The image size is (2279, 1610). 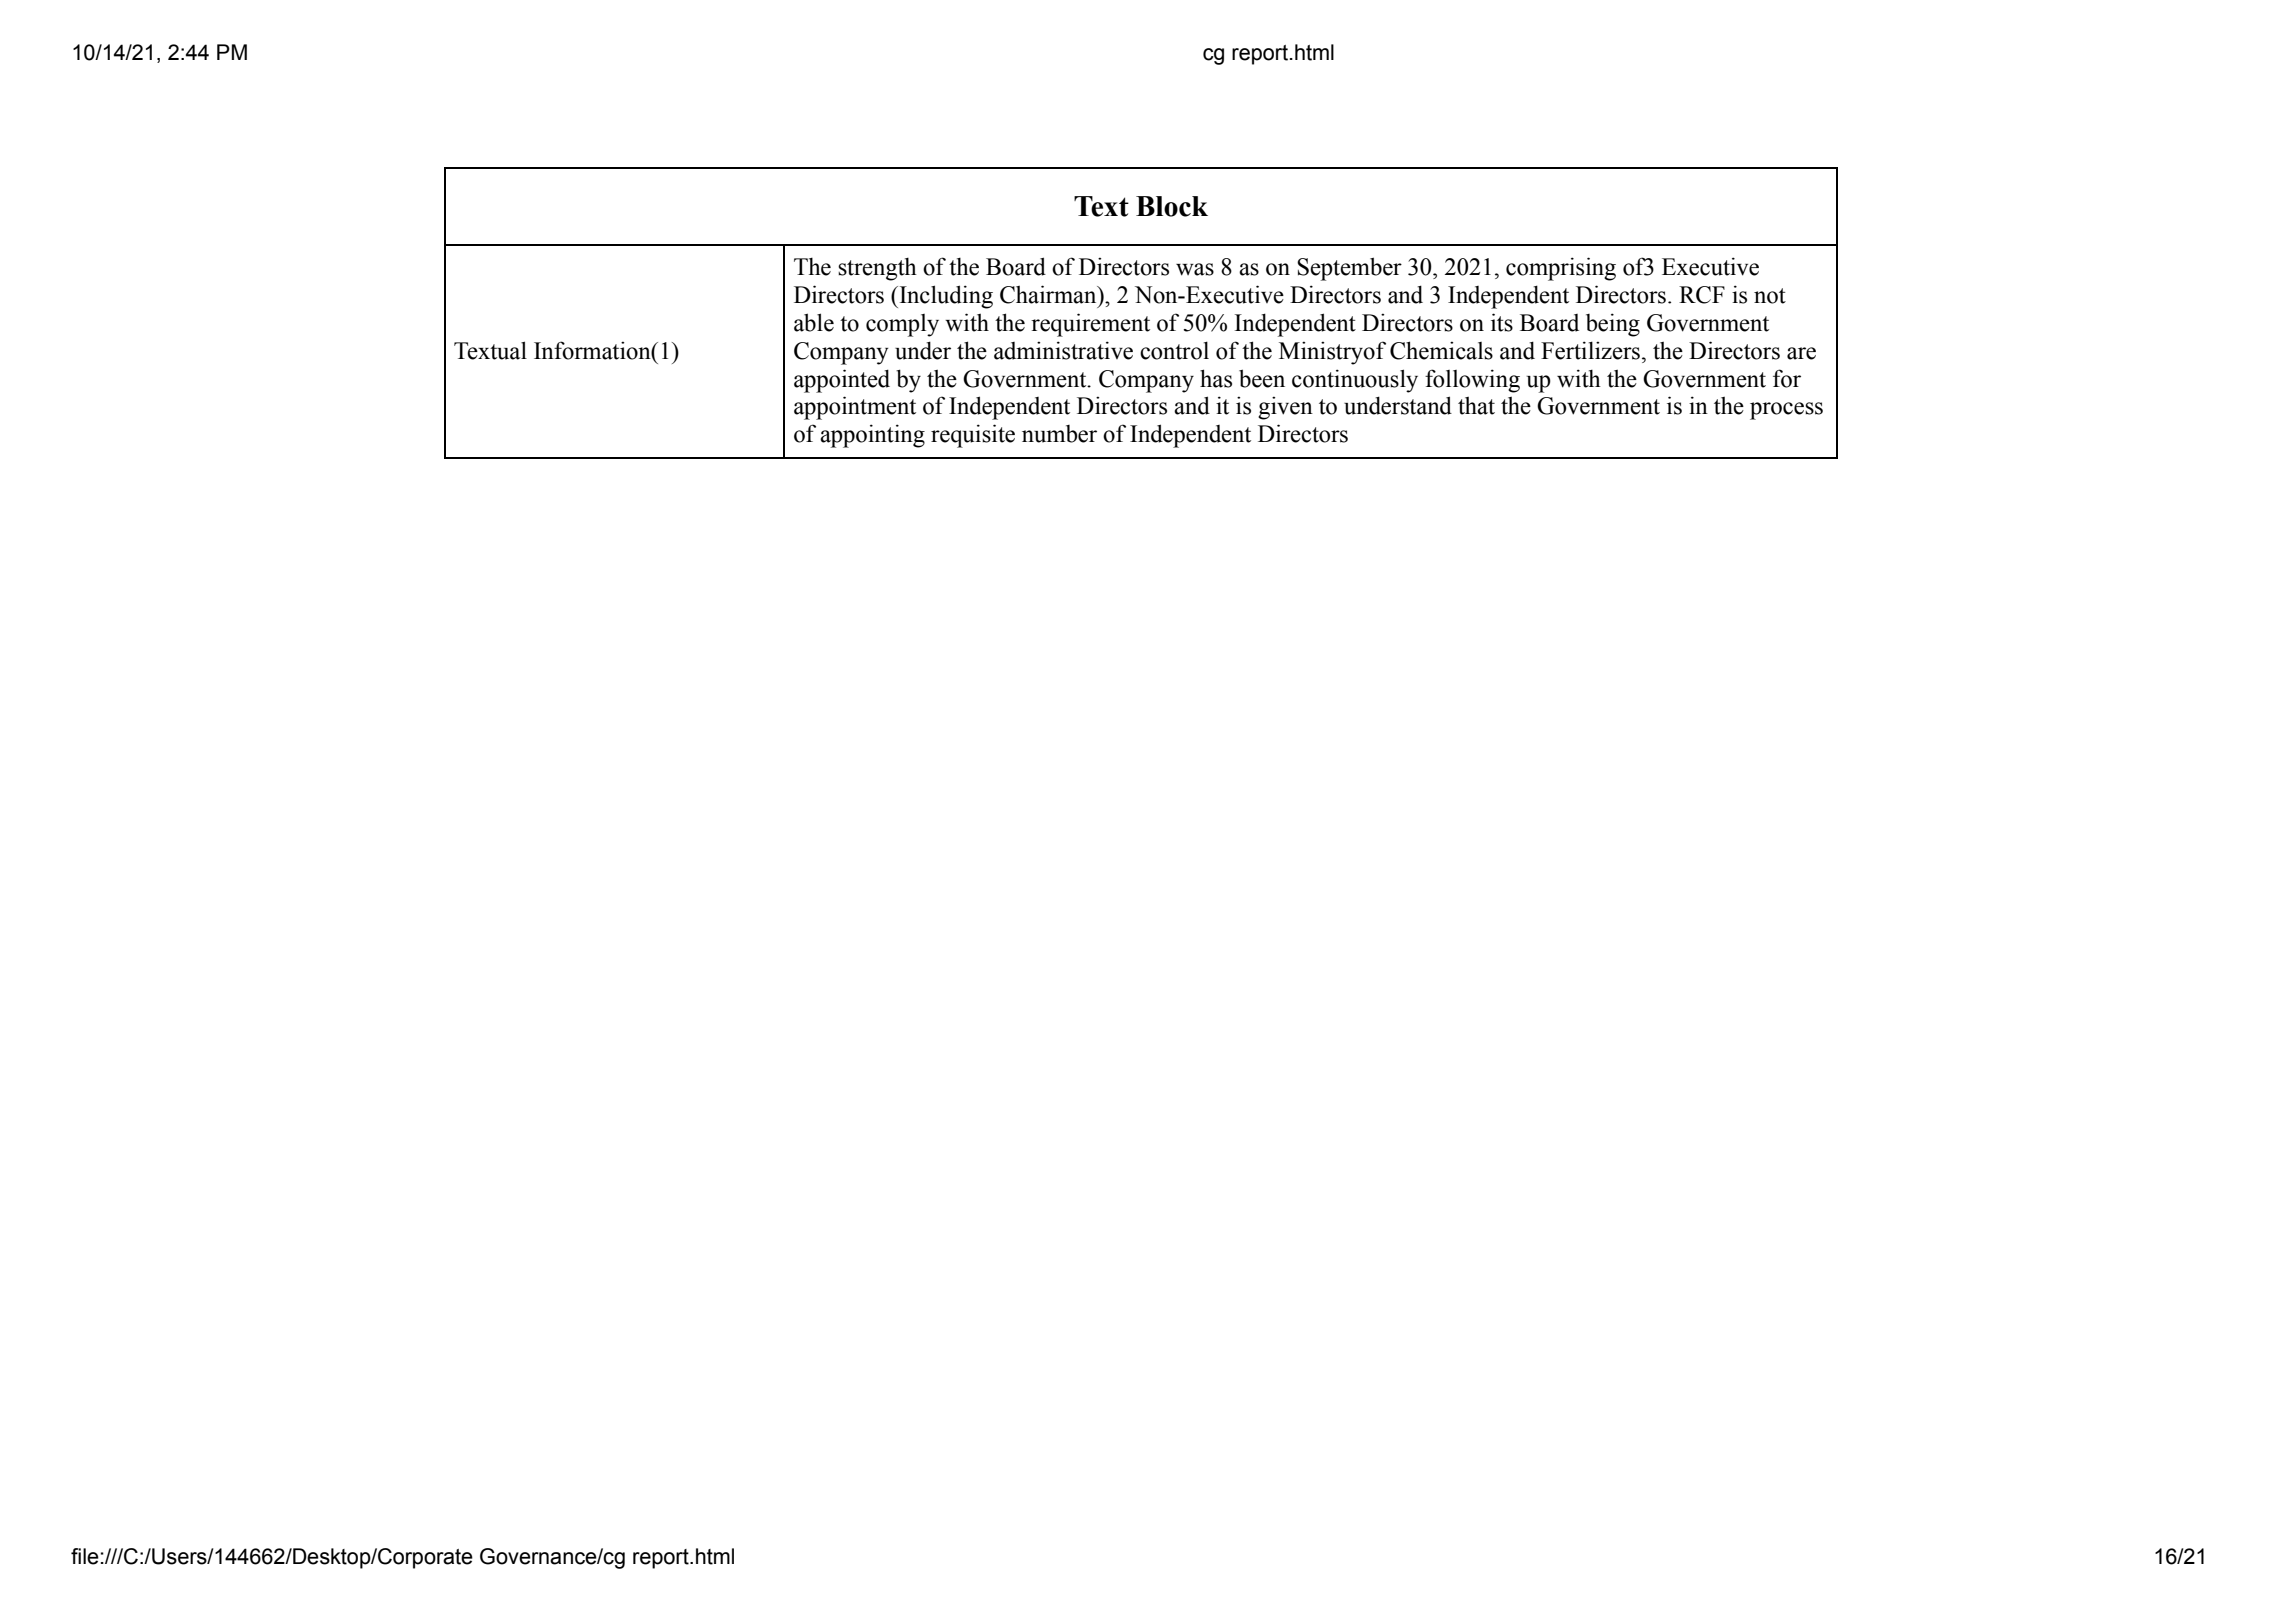 I want to click on its, so click(x=1502, y=322).
